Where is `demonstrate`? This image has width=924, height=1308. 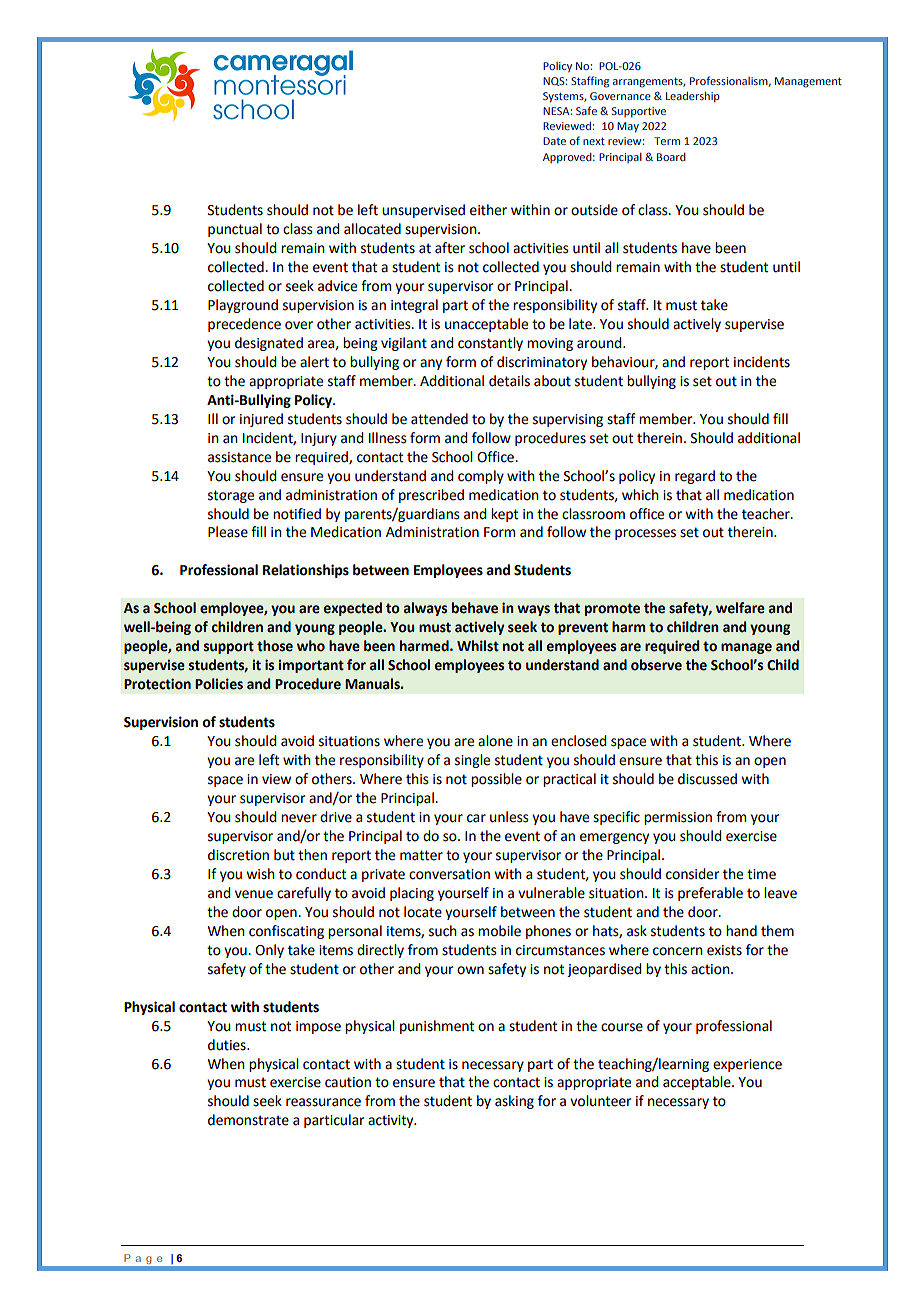
demonstrate is located at coordinates (248, 1120).
